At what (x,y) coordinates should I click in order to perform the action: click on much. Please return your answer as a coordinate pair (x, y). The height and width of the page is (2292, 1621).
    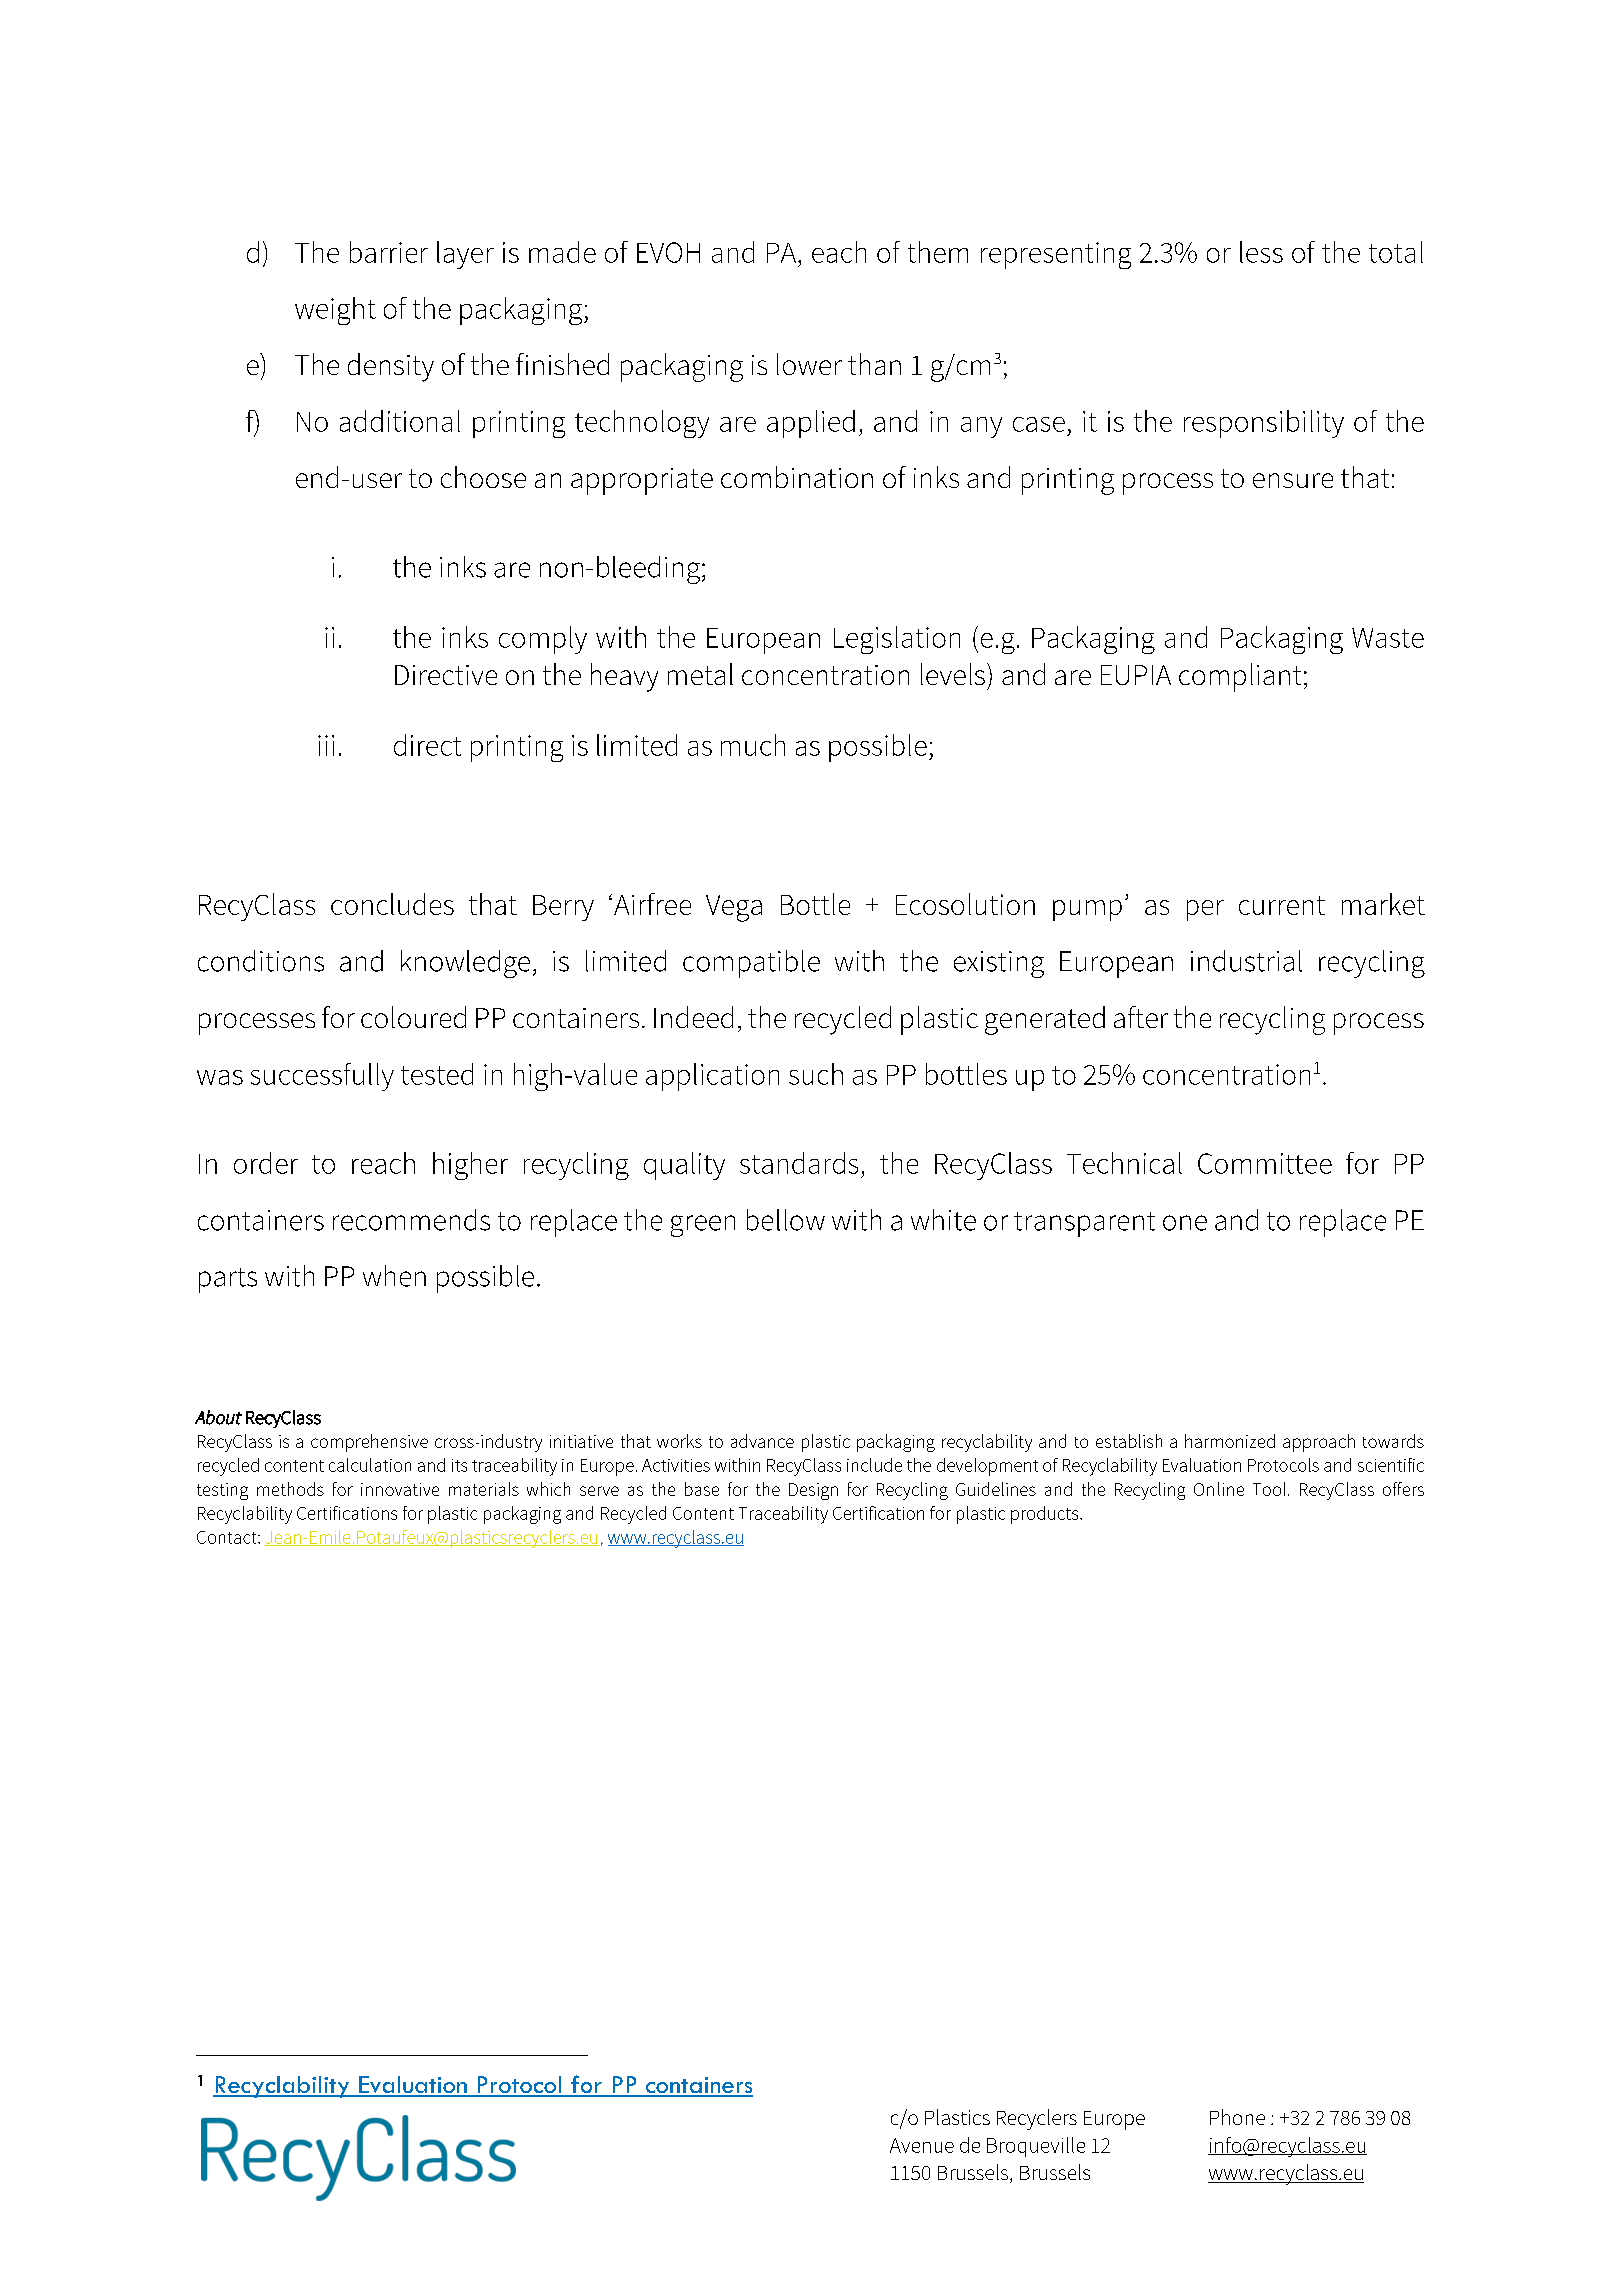
    Looking at the image, I should click on (753, 745).
